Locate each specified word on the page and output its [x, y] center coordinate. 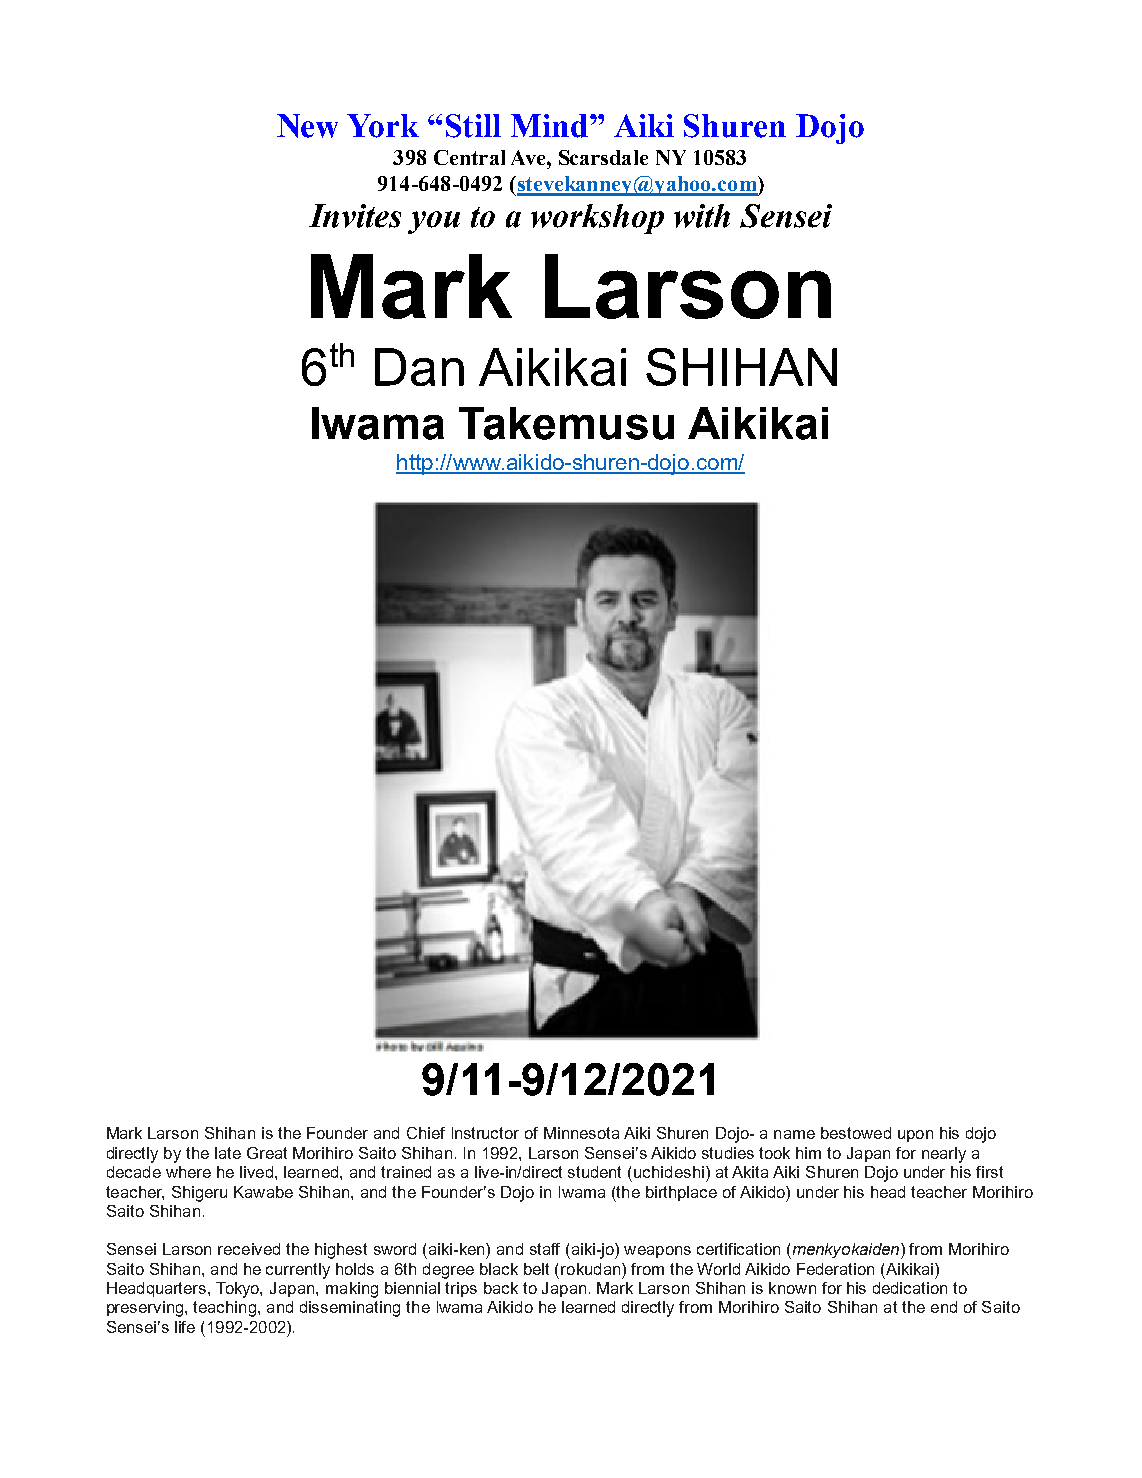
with [702, 216]
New [307, 126]
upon [915, 1136]
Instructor [485, 1133]
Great [267, 1153]
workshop [597, 219]
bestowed [856, 1133]
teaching [224, 1309]
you [434, 222]
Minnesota [581, 1133]
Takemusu [566, 423]
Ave [529, 157]
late [228, 1153]
